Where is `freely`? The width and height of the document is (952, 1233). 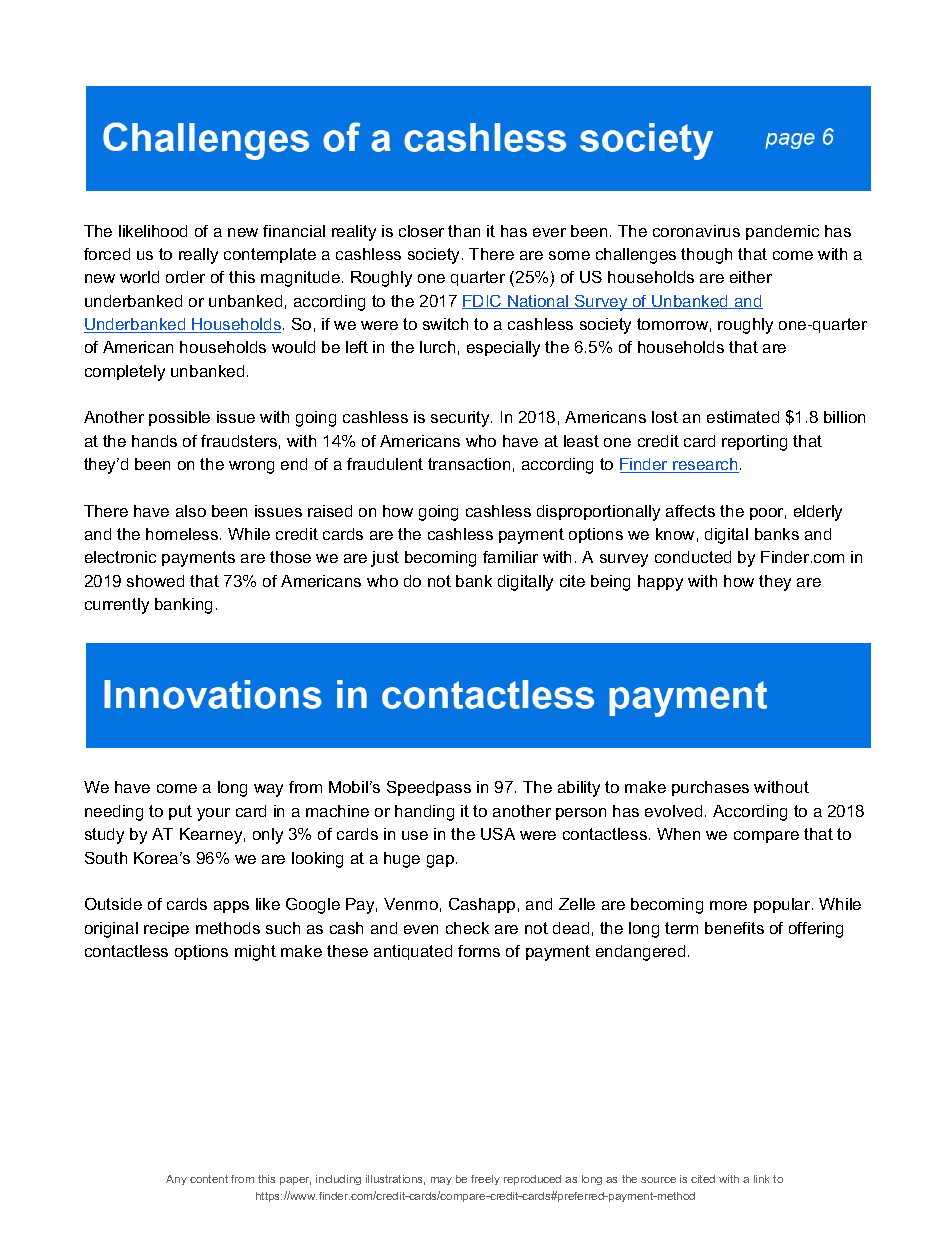
freely is located at coordinates (485, 1180).
